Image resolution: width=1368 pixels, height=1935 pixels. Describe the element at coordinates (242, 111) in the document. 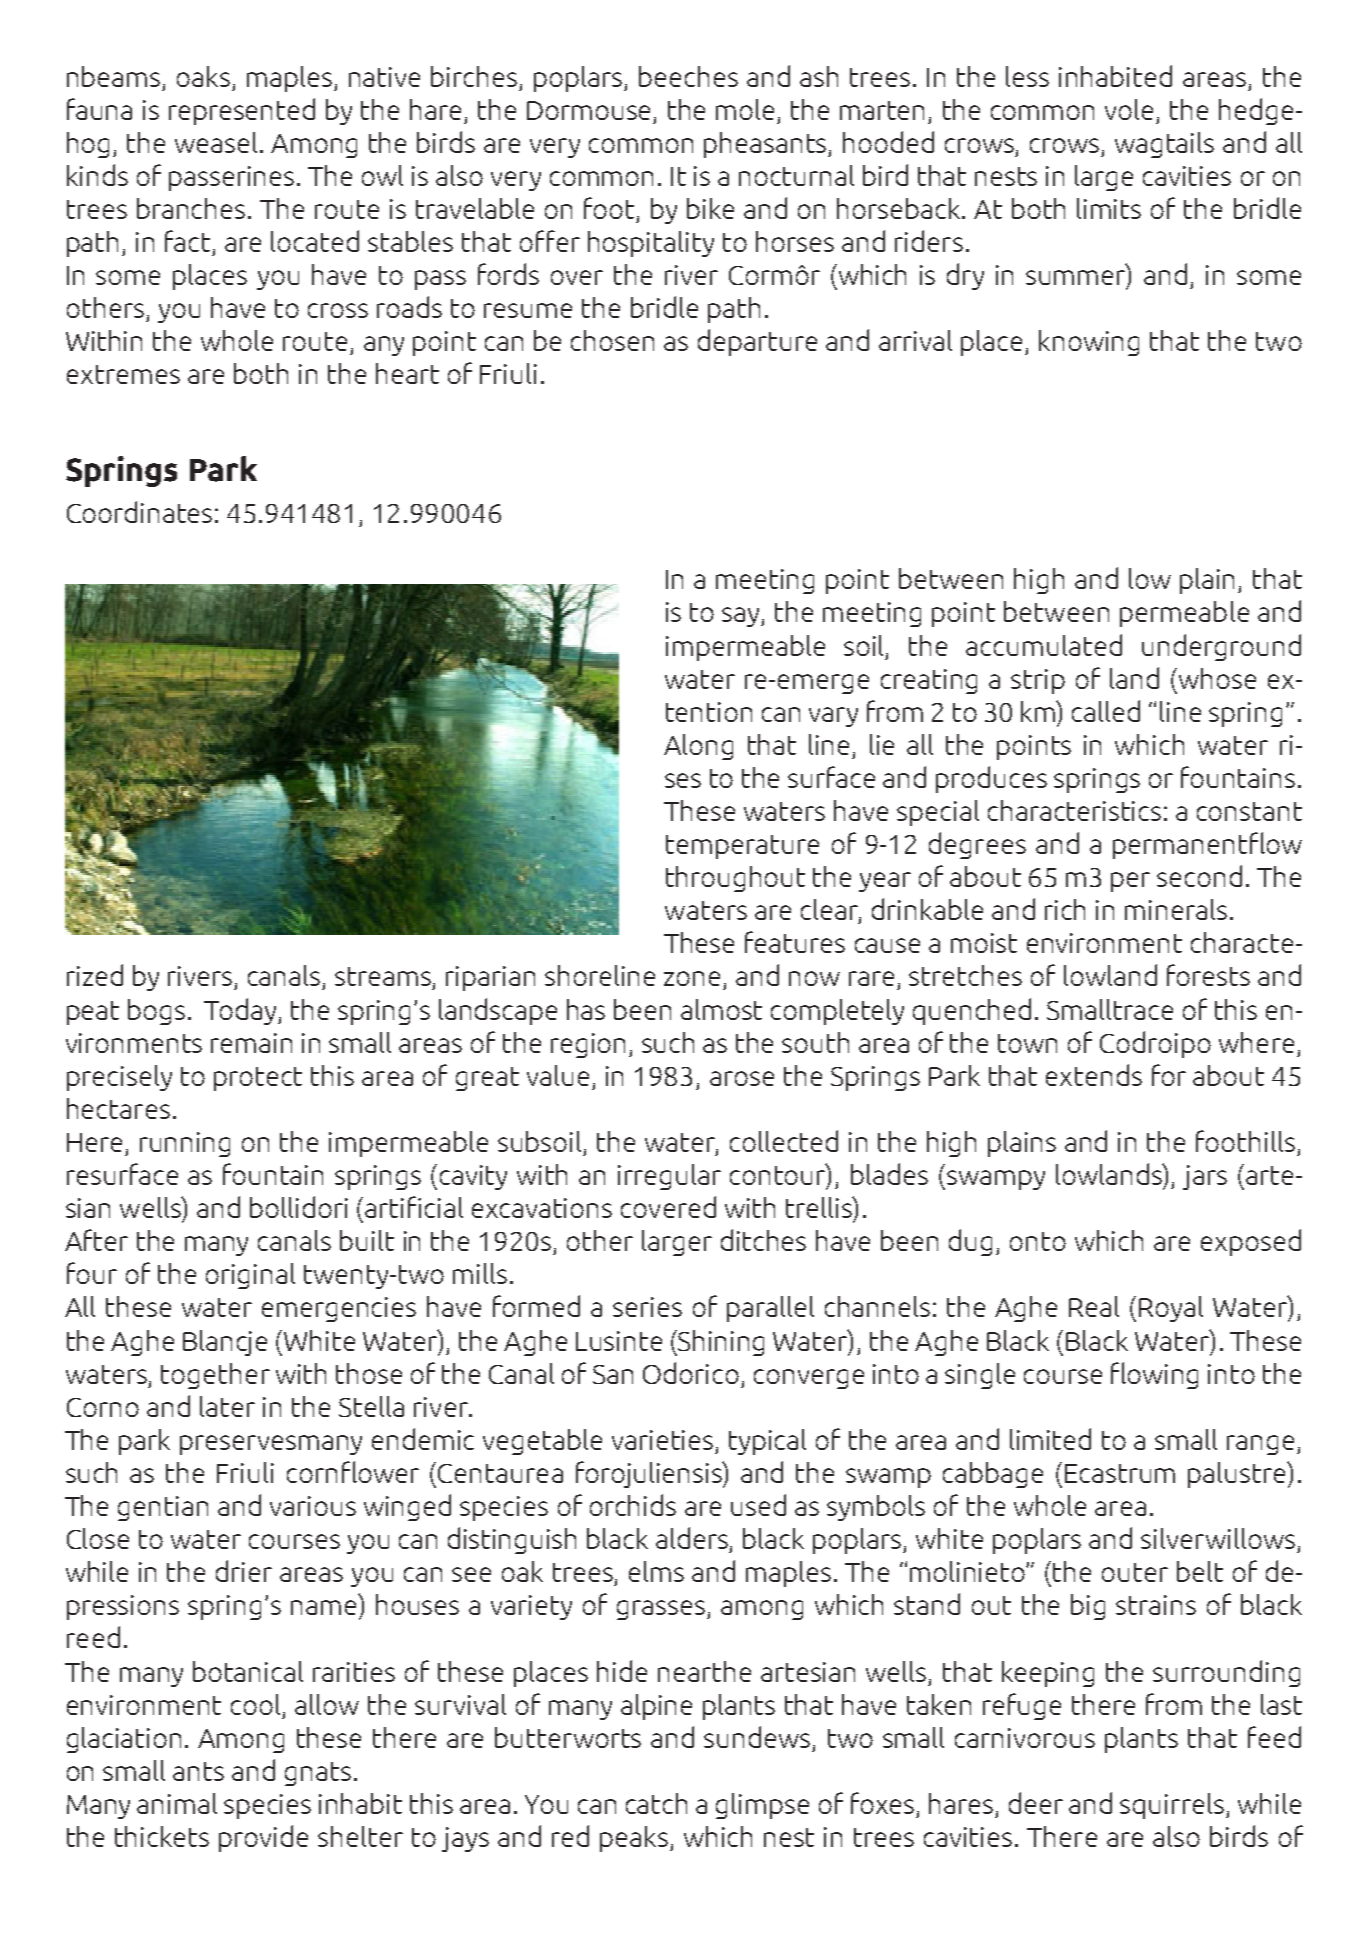

I see `represented` at that location.
